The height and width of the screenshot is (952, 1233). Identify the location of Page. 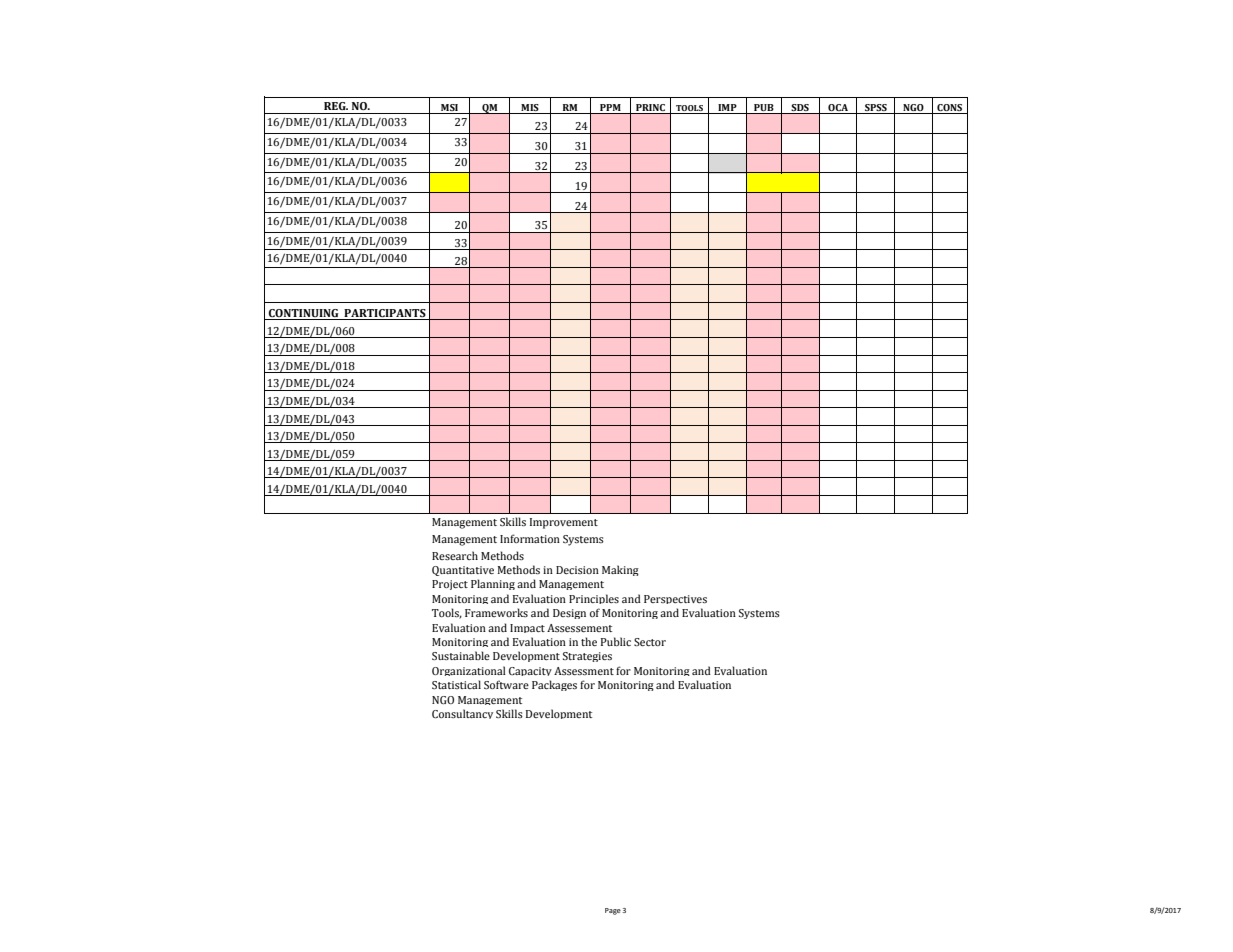
(613, 911).
